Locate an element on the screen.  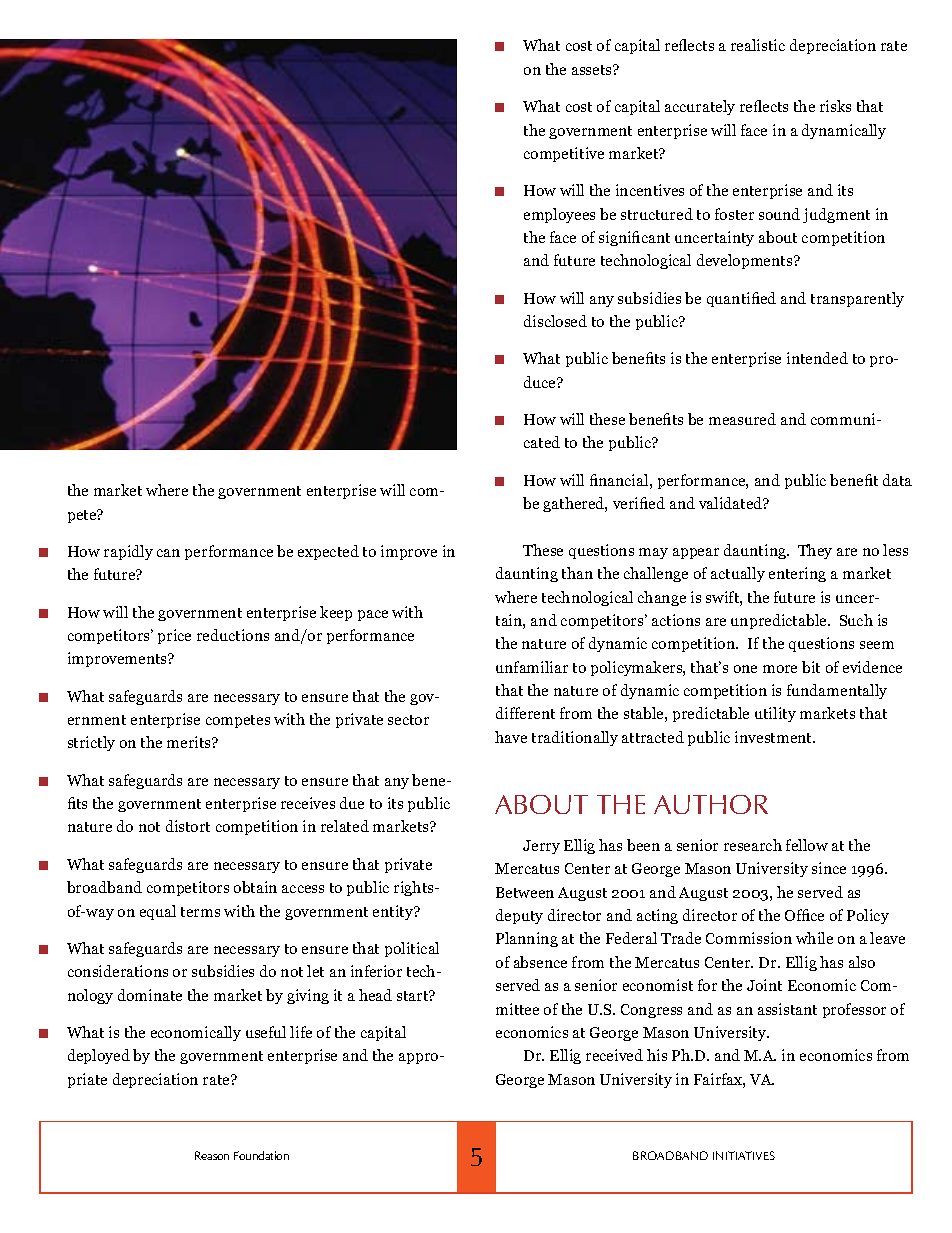
price is located at coordinates (174, 636).
